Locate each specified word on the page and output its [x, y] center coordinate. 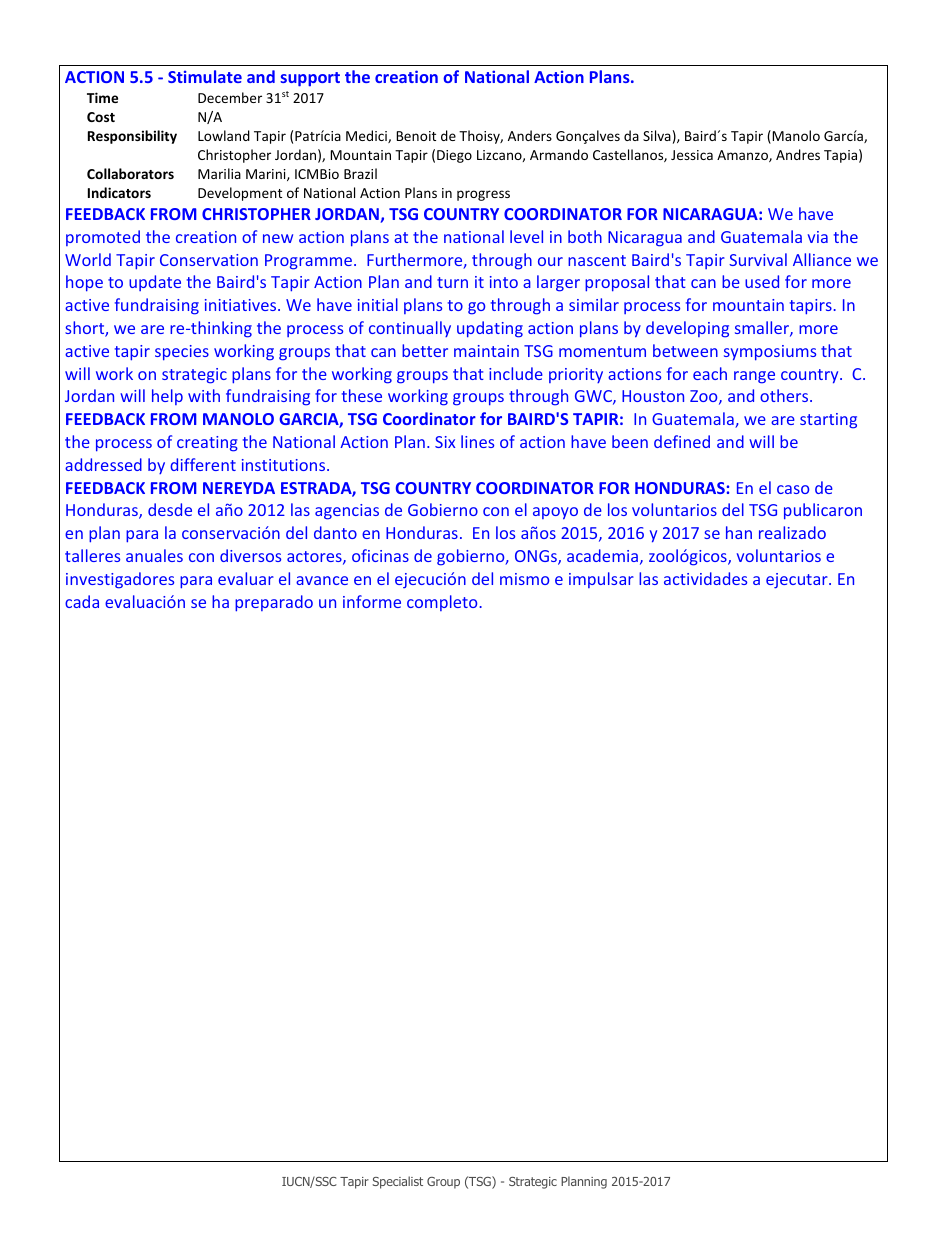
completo [442, 603]
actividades [705, 578]
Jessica [692, 155]
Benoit [416, 136]
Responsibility [132, 137]
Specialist [397, 1182]
